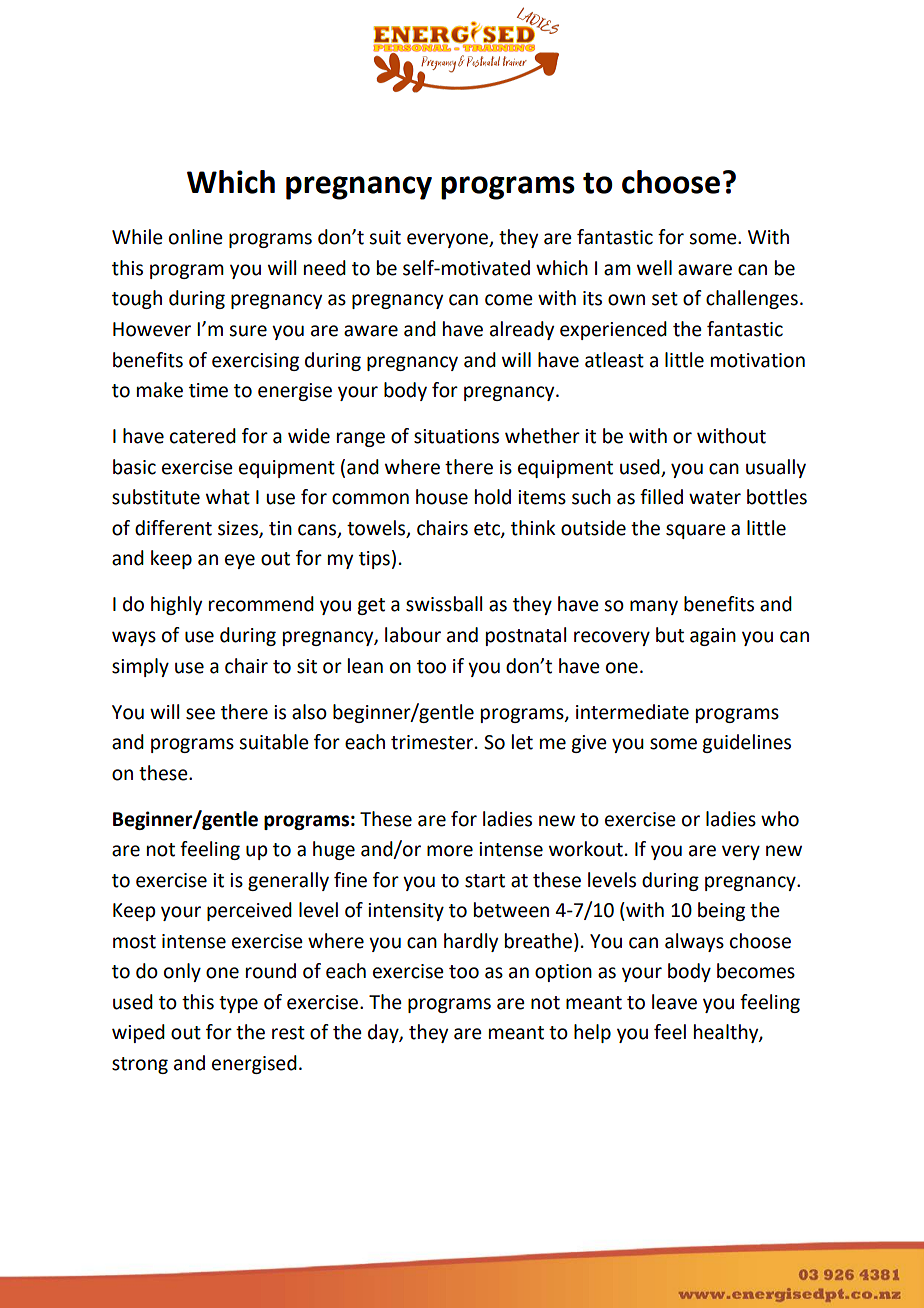  What do you see at coordinates (674, 1002) in the document?
I see `leave` at bounding box center [674, 1002].
